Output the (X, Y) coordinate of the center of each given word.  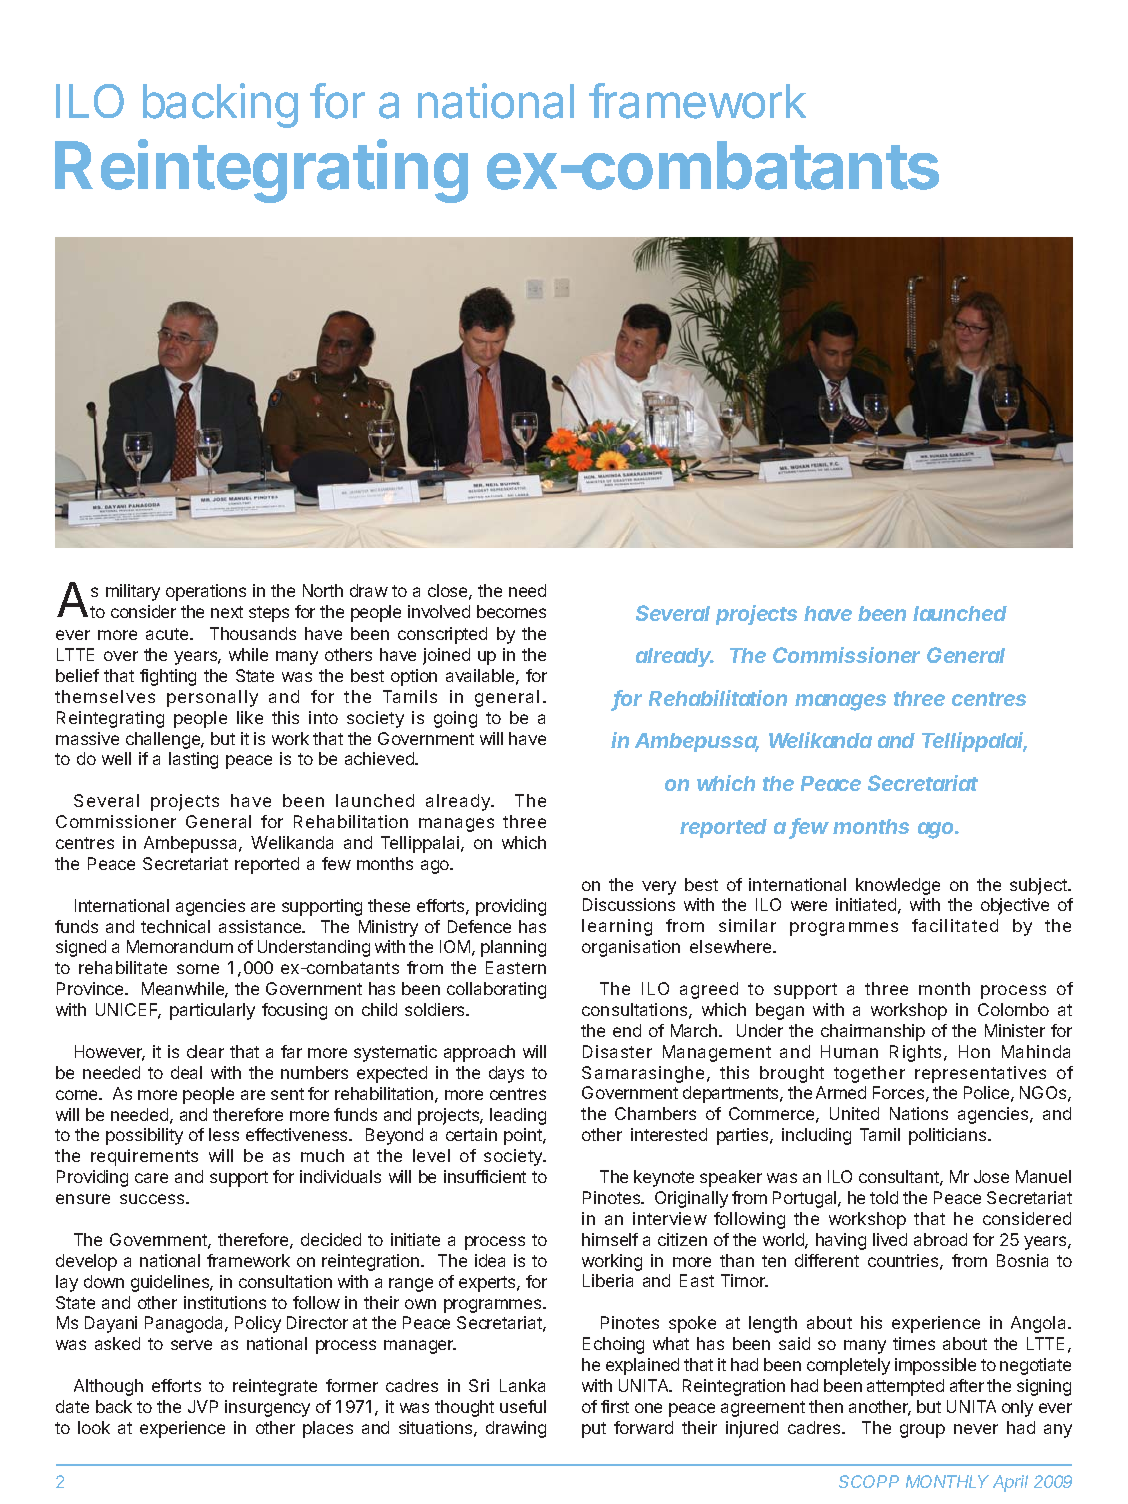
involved (439, 611)
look (94, 1427)
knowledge (898, 886)
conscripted (442, 635)
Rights (915, 1053)
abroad (940, 1239)
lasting (193, 760)
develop (86, 1262)
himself (610, 1239)
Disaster (617, 1051)
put (594, 1430)
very (659, 888)
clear (205, 1051)
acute (168, 634)
